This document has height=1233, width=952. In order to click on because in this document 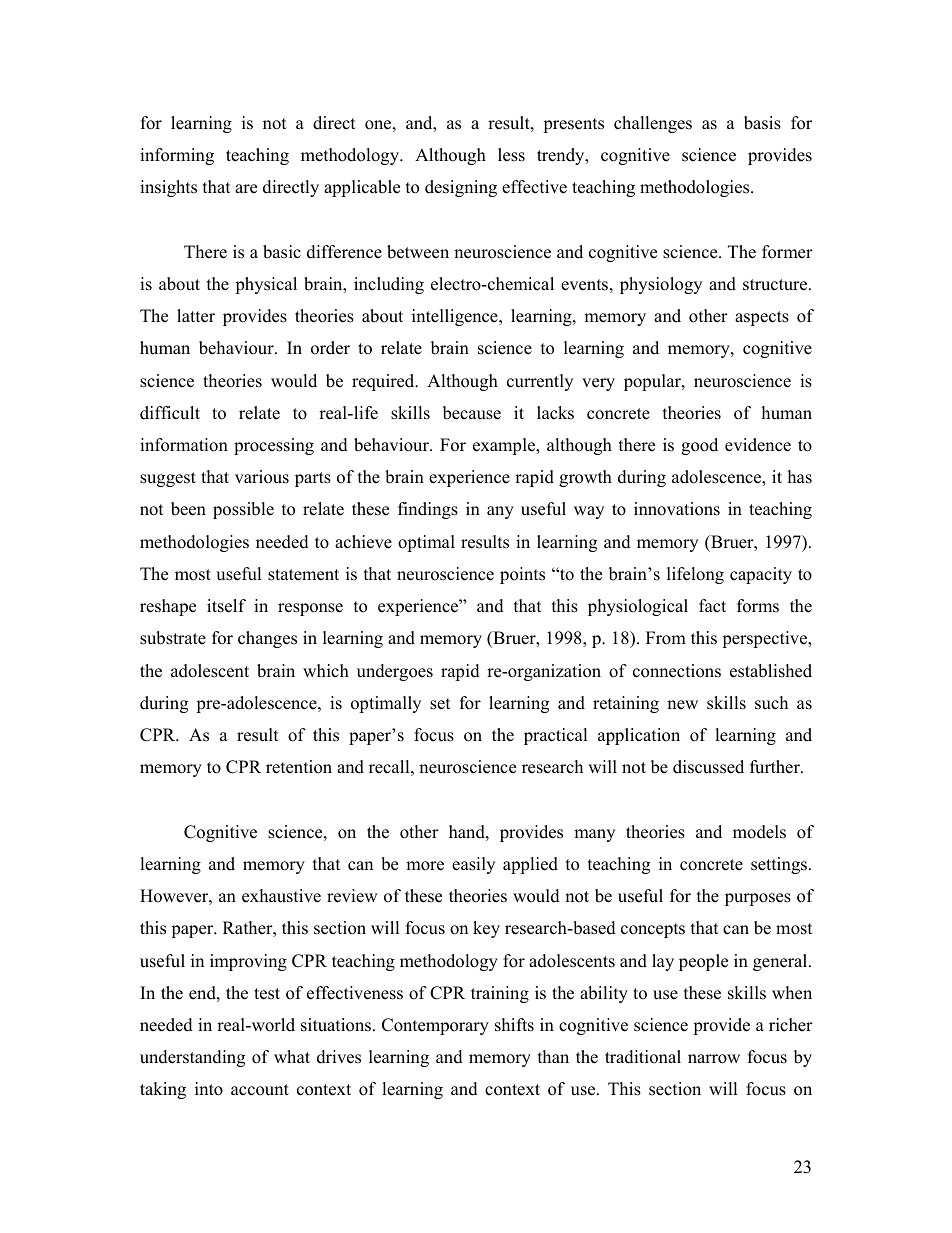, I will do `click(472, 413)`.
